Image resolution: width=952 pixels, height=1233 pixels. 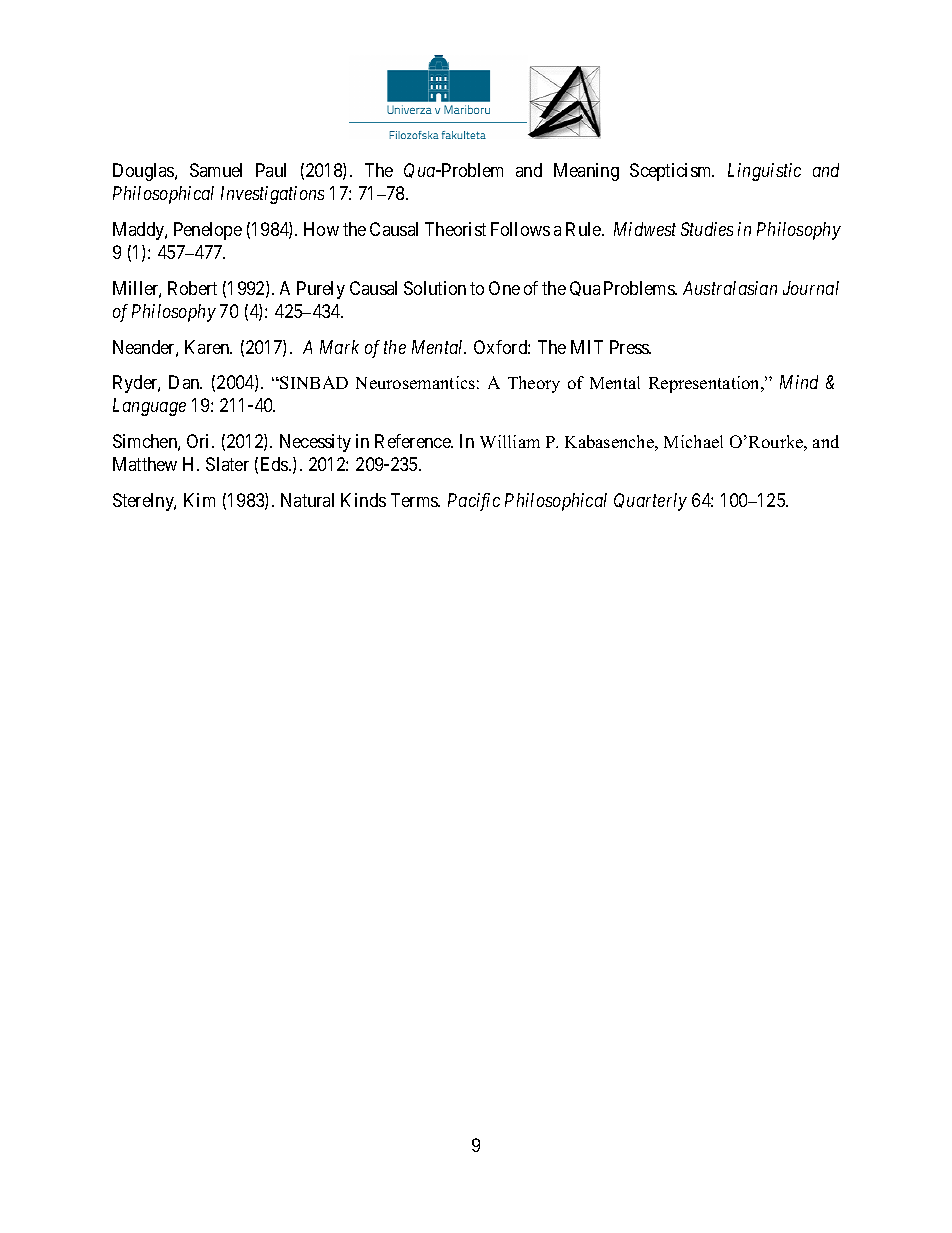 What do you see at coordinates (586, 172) in the page?
I see `Meaning` at bounding box center [586, 172].
